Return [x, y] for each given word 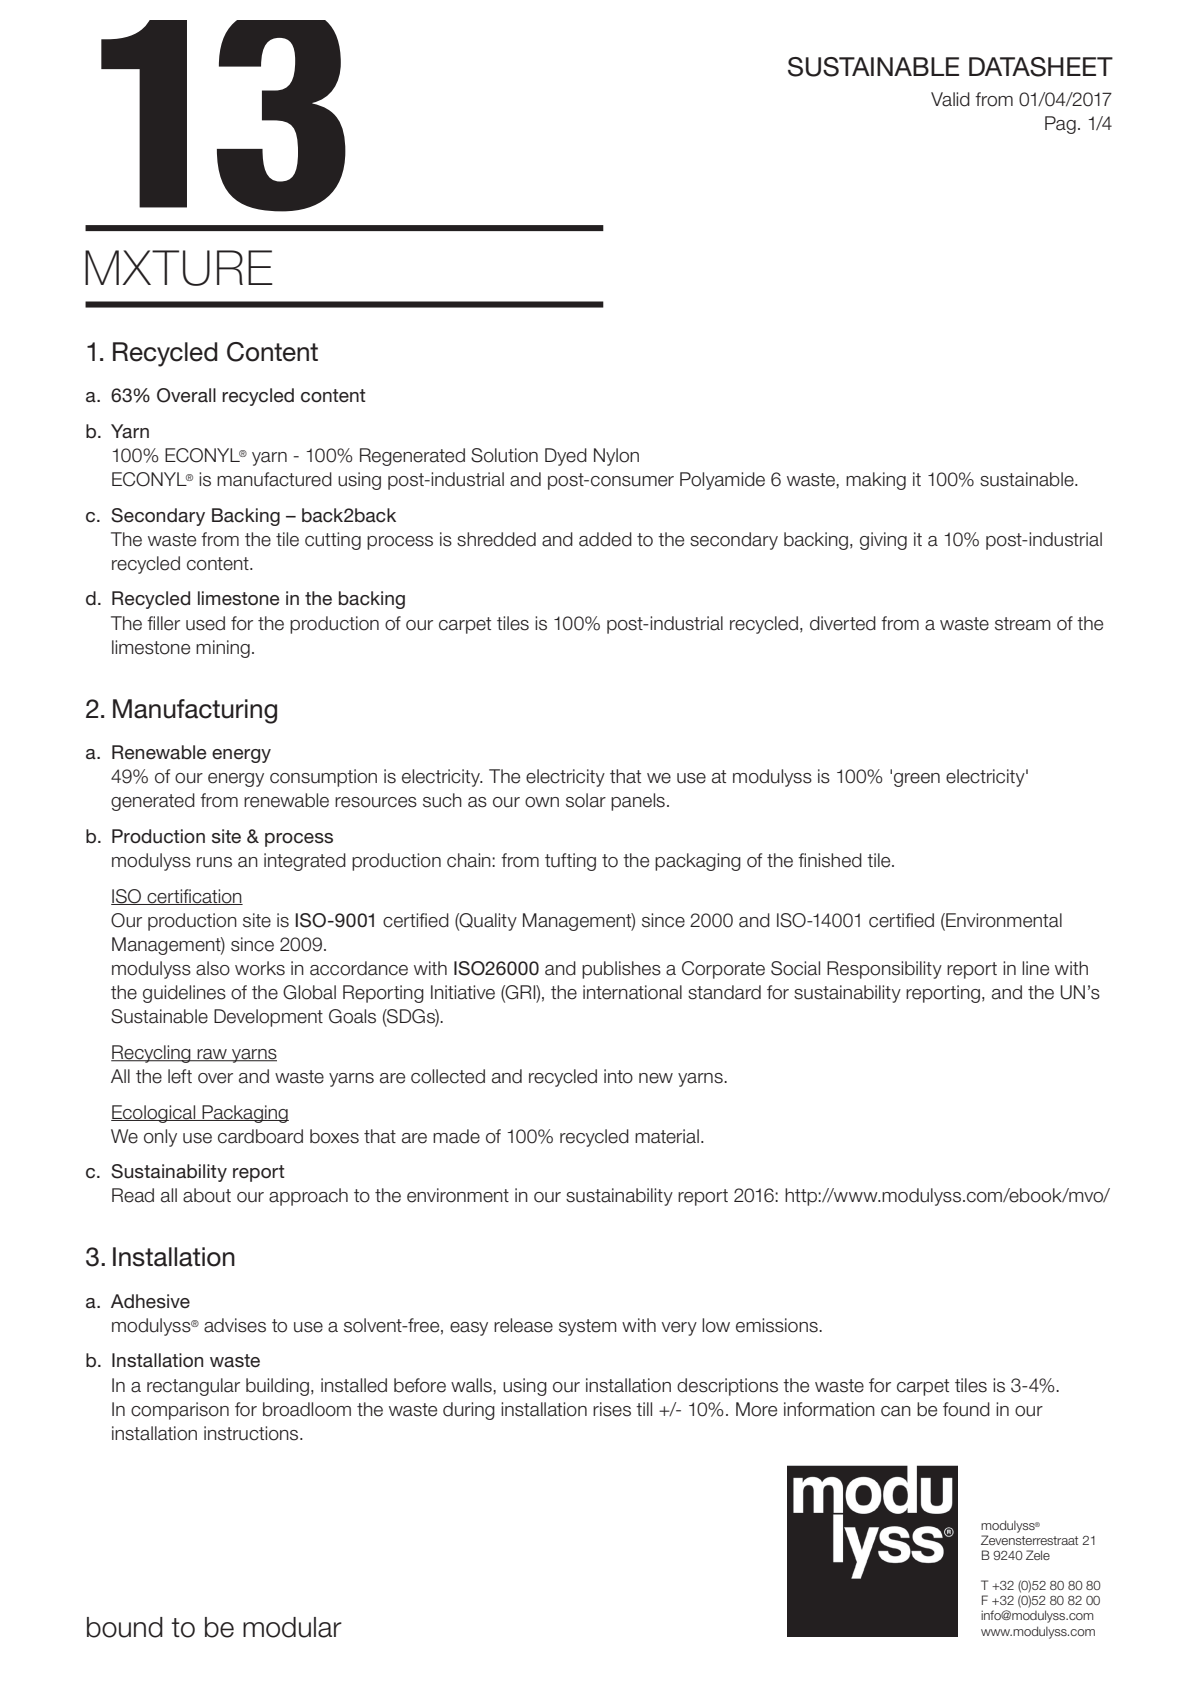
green [917, 780]
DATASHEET [1041, 67]
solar [586, 800]
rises [612, 1409]
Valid [950, 99]
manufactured [274, 479]
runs [214, 862]
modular [292, 1627]
